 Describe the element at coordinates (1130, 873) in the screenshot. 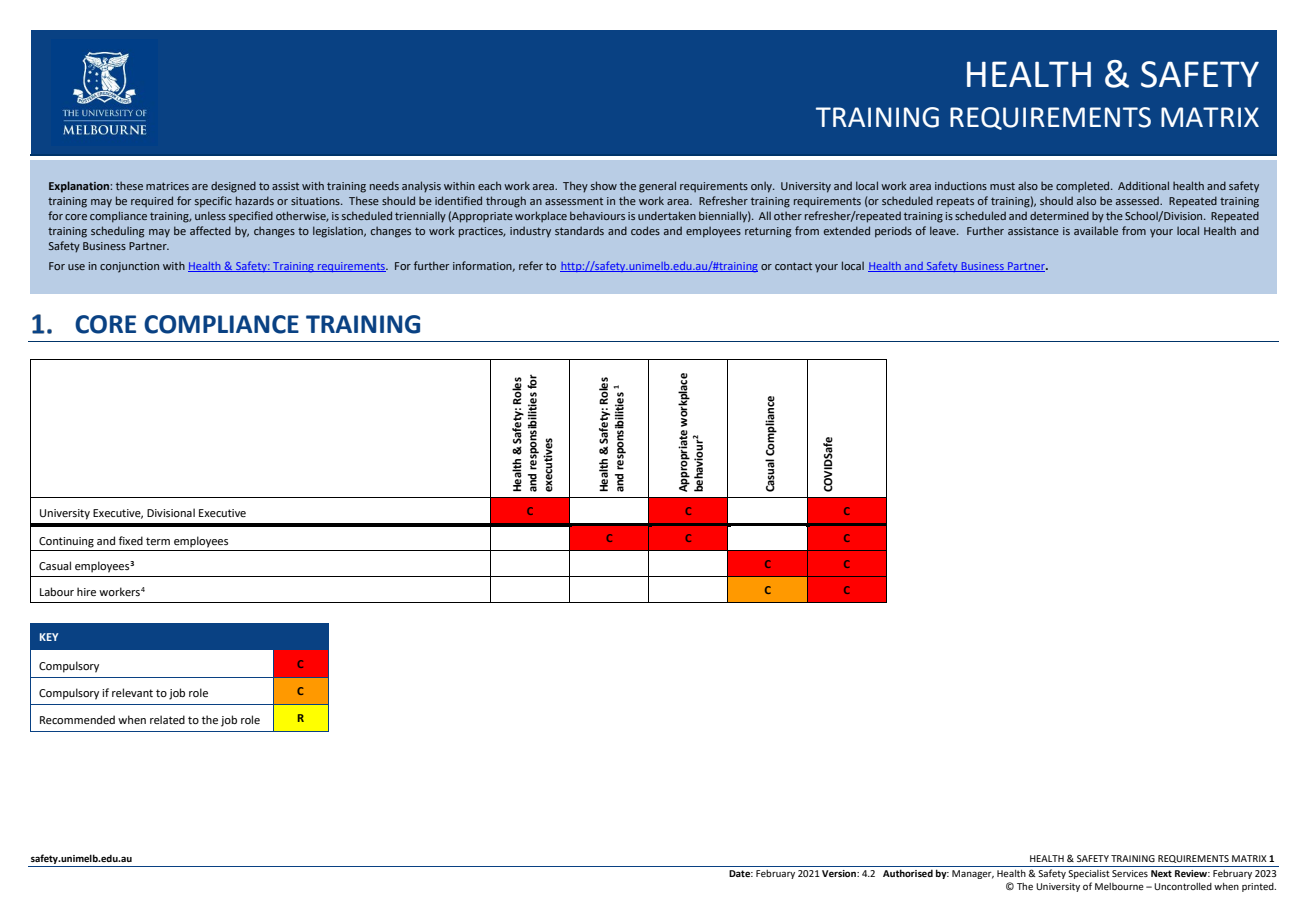

I see `Services` at that location.
